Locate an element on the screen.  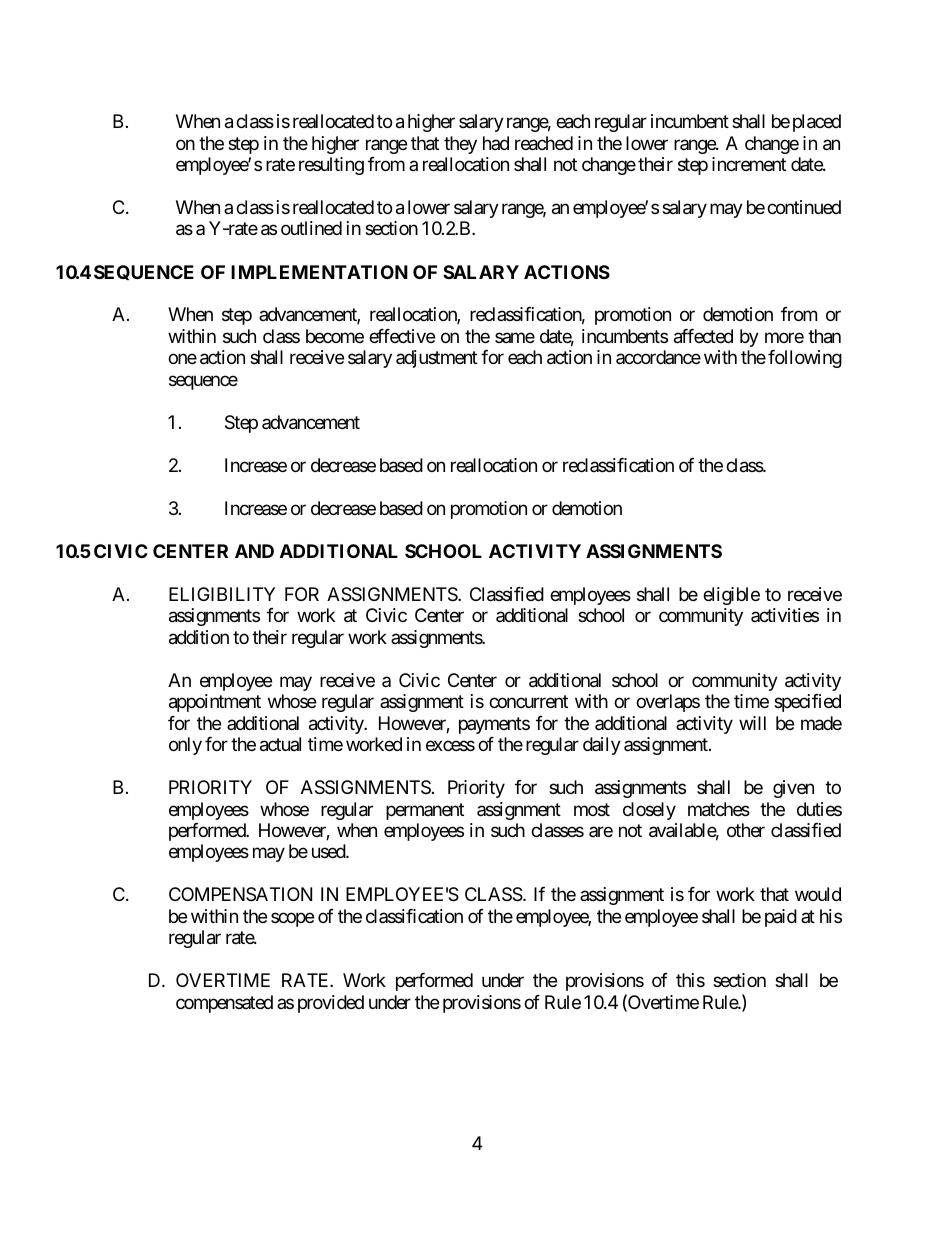
provided is located at coordinates (331, 1004).
